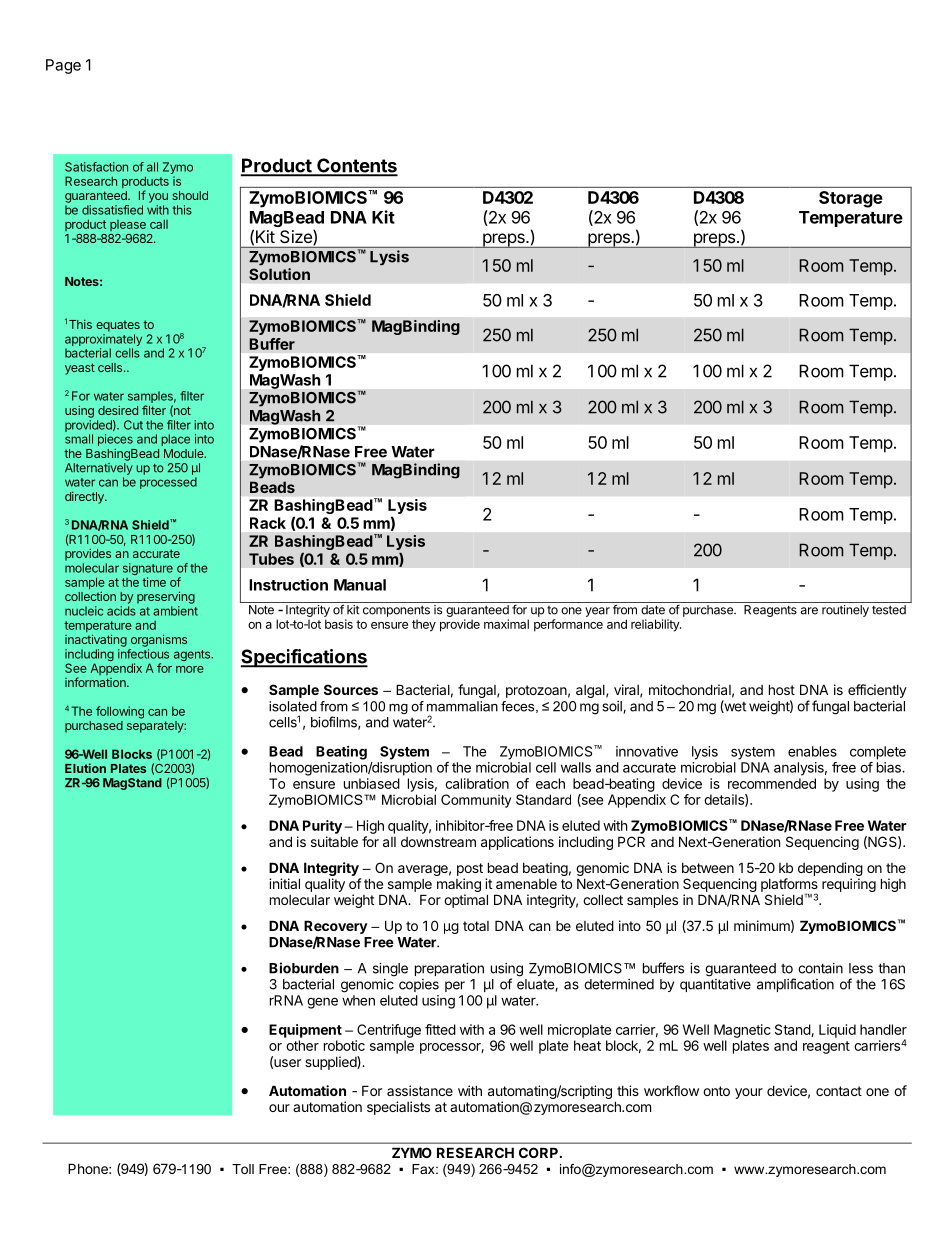  What do you see at coordinates (772, 783) in the image?
I see `recommended` at bounding box center [772, 783].
